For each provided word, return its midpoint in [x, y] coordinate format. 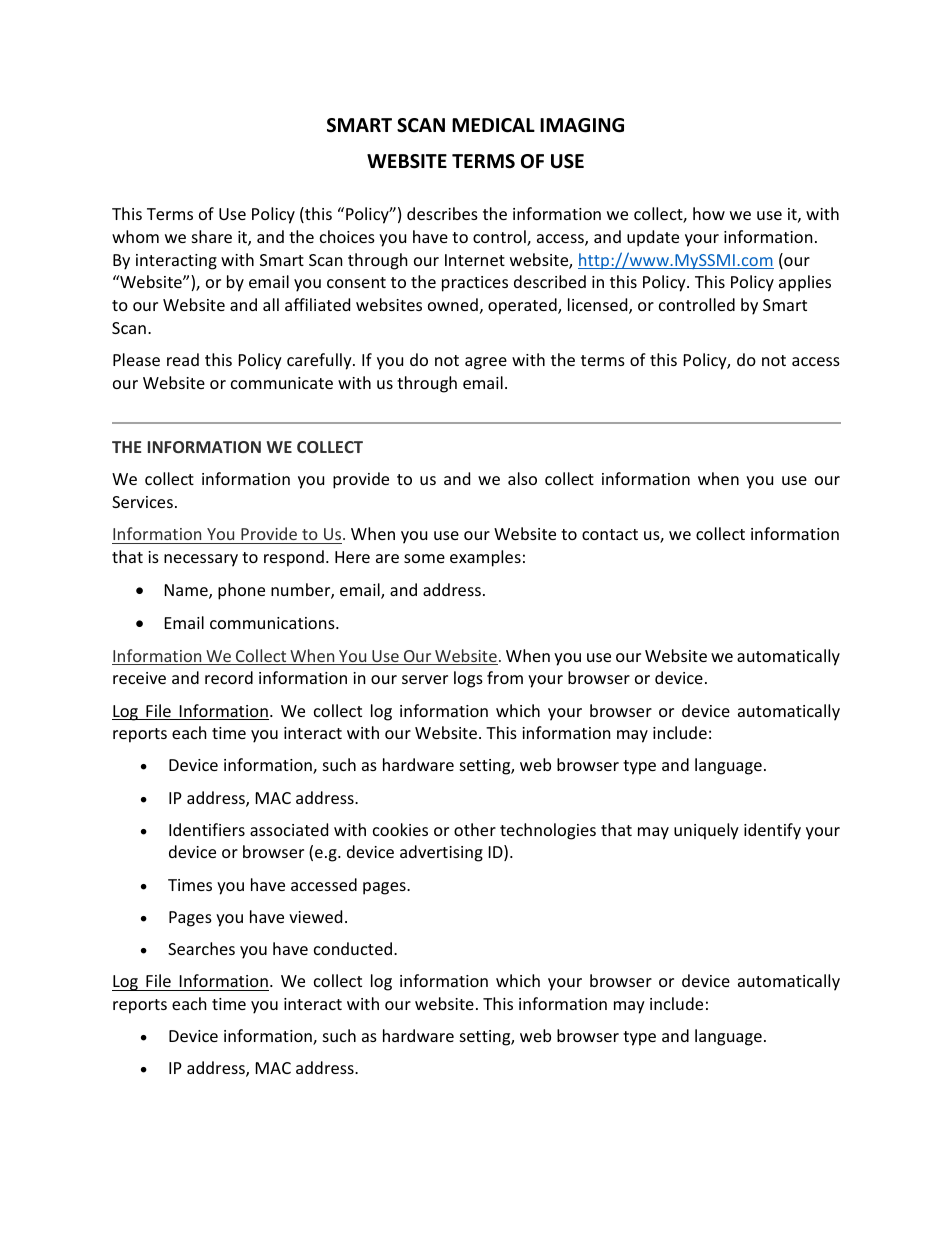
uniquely [706, 831]
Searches [201, 948]
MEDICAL [493, 125]
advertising [441, 853]
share [212, 236]
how [709, 213]
